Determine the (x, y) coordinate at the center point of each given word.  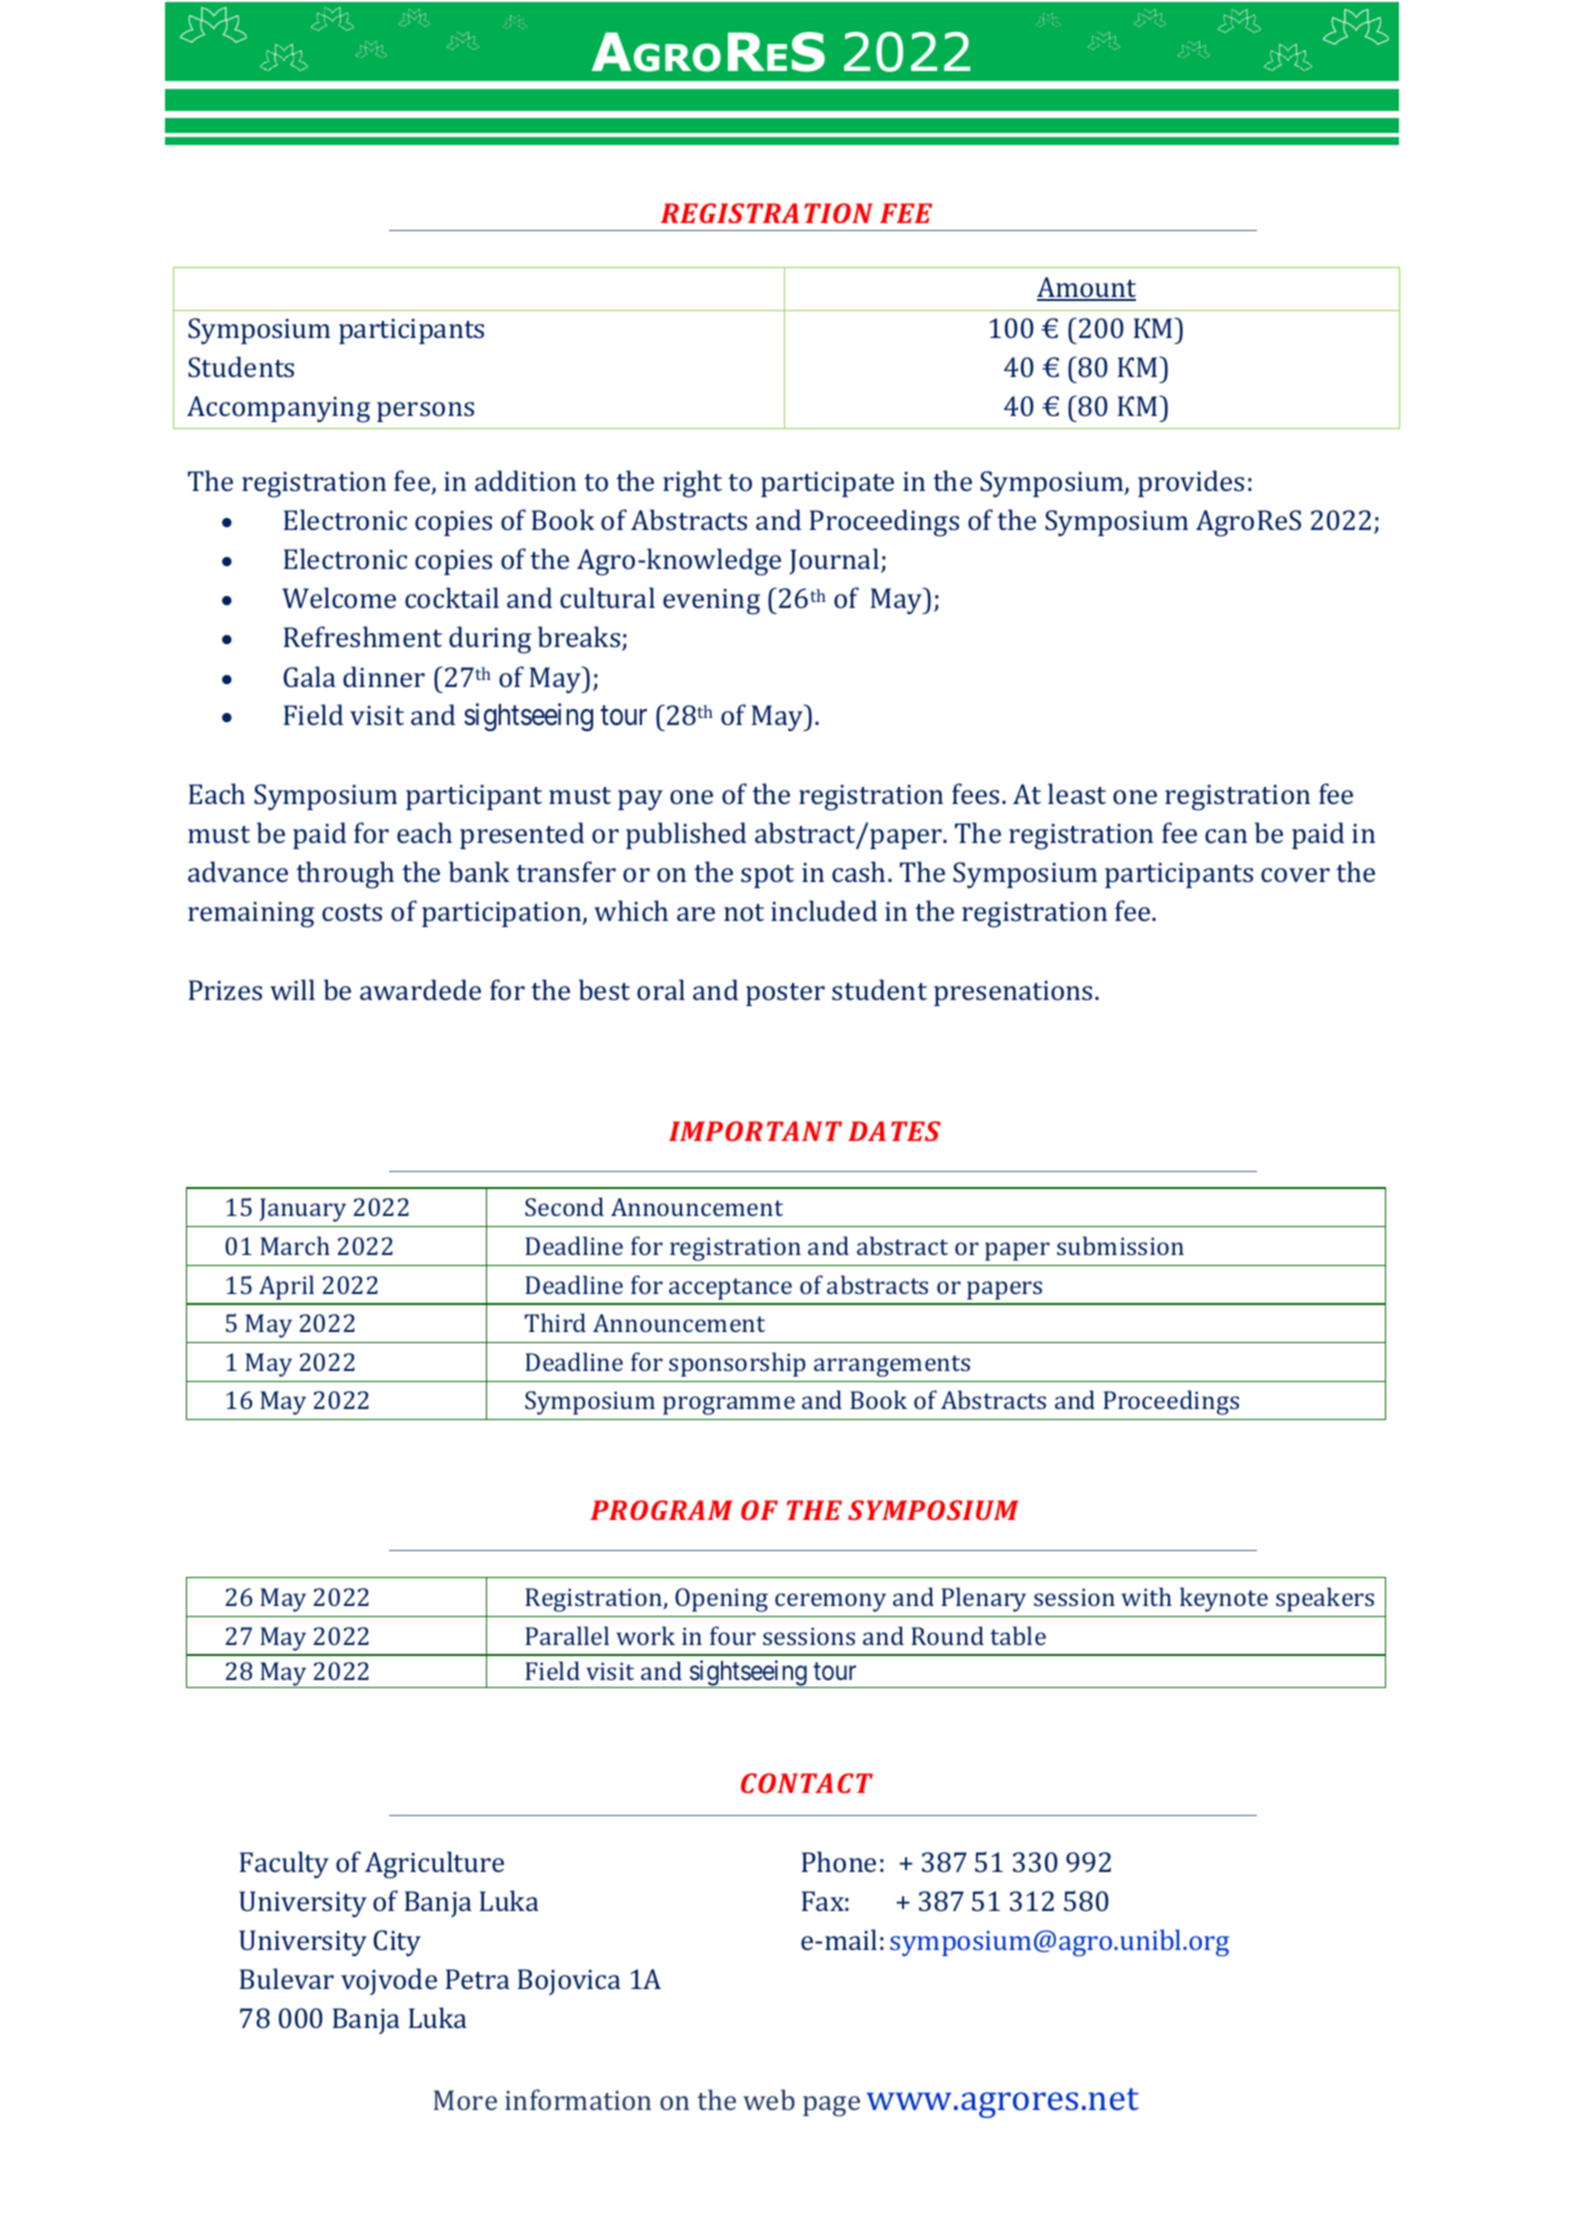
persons (425, 412)
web (769, 2099)
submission (1120, 1245)
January (302, 1210)
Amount (1086, 288)
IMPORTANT (755, 1131)
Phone (839, 1861)
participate (827, 484)
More (465, 2100)
